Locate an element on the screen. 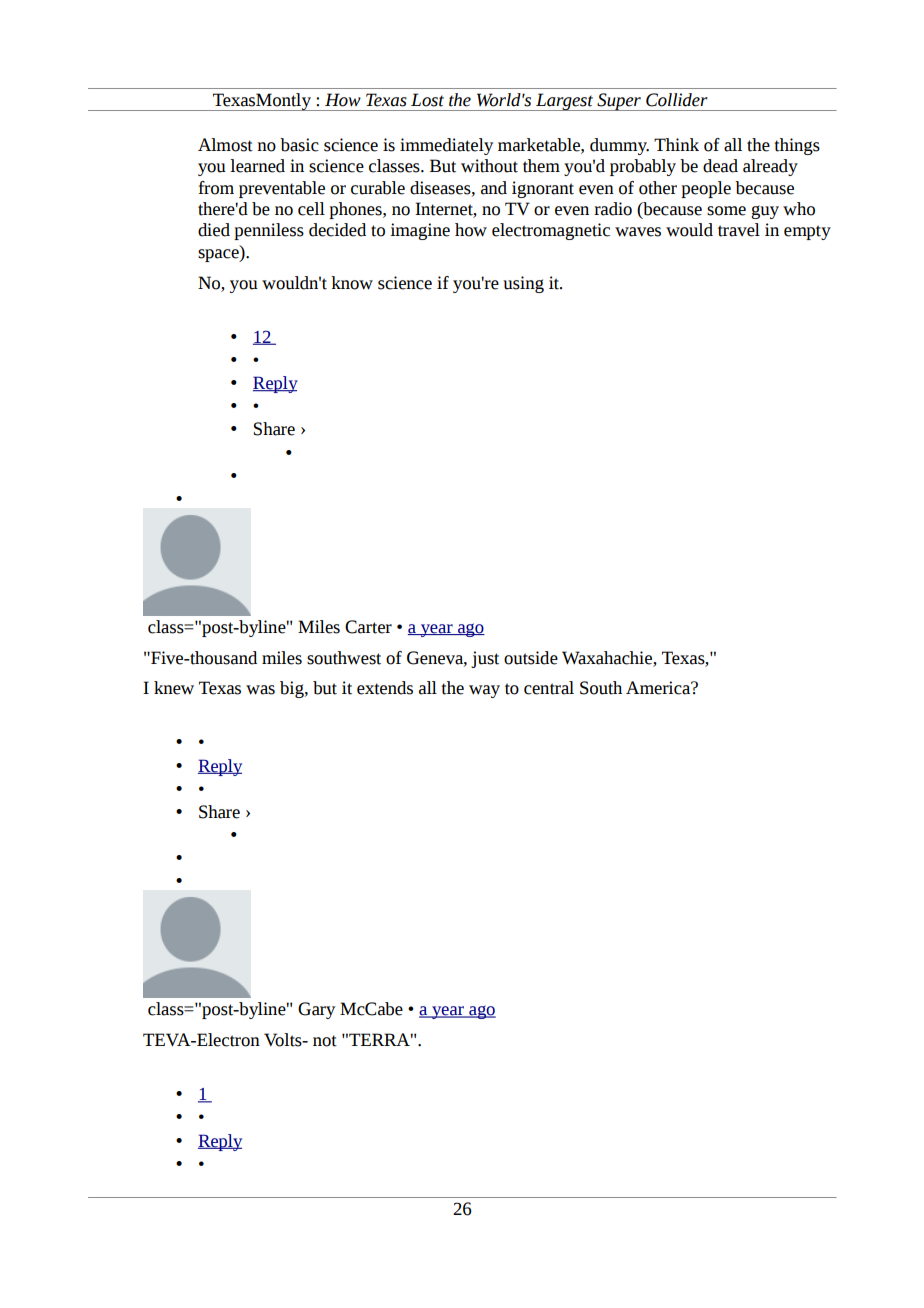 This screenshot has height=1308, width=924. Carter is located at coordinates (368, 627).
